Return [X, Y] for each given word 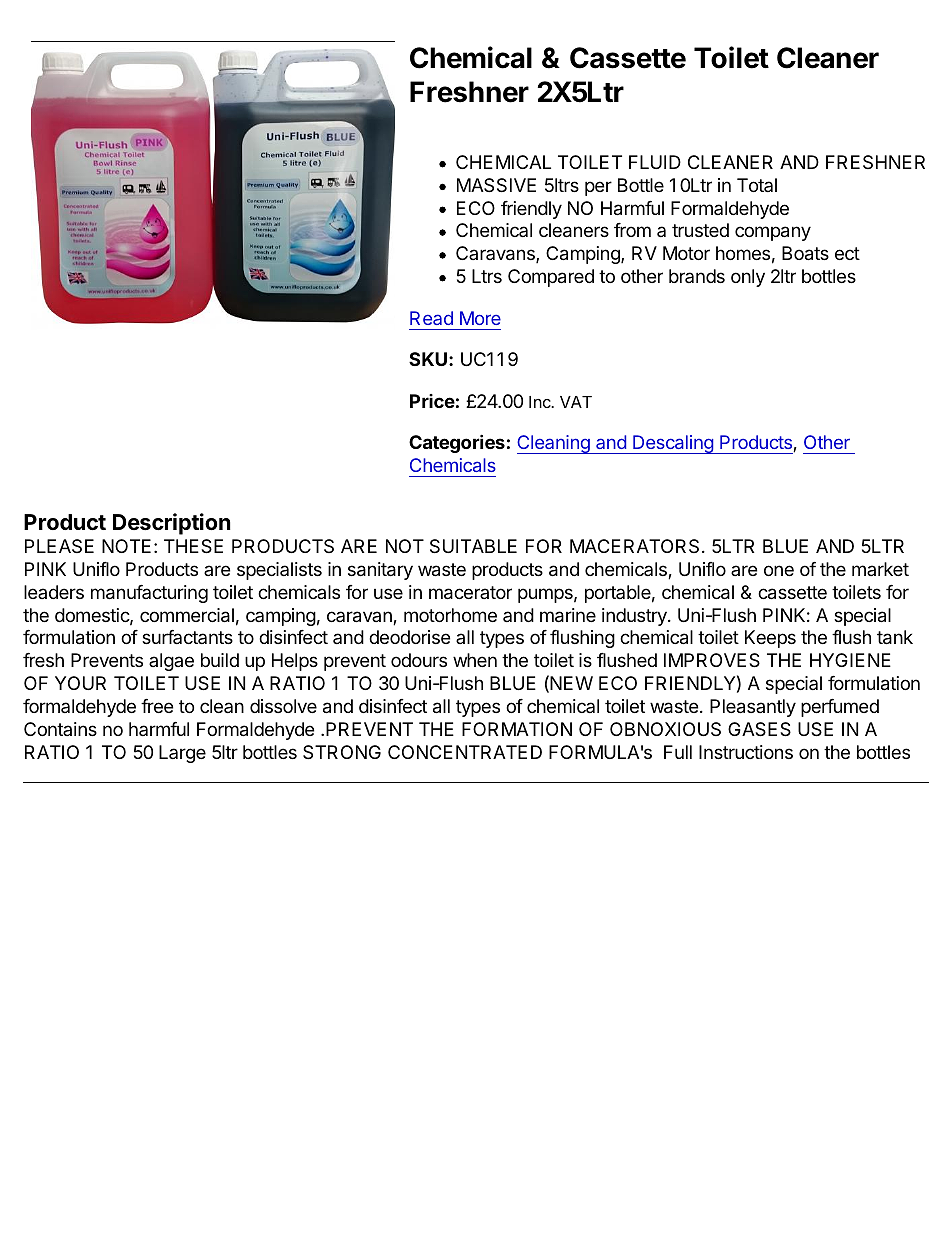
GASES [759, 729]
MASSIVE [496, 185]
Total [757, 185]
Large [182, 754]
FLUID [655, 162]
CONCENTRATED [465, 752]
